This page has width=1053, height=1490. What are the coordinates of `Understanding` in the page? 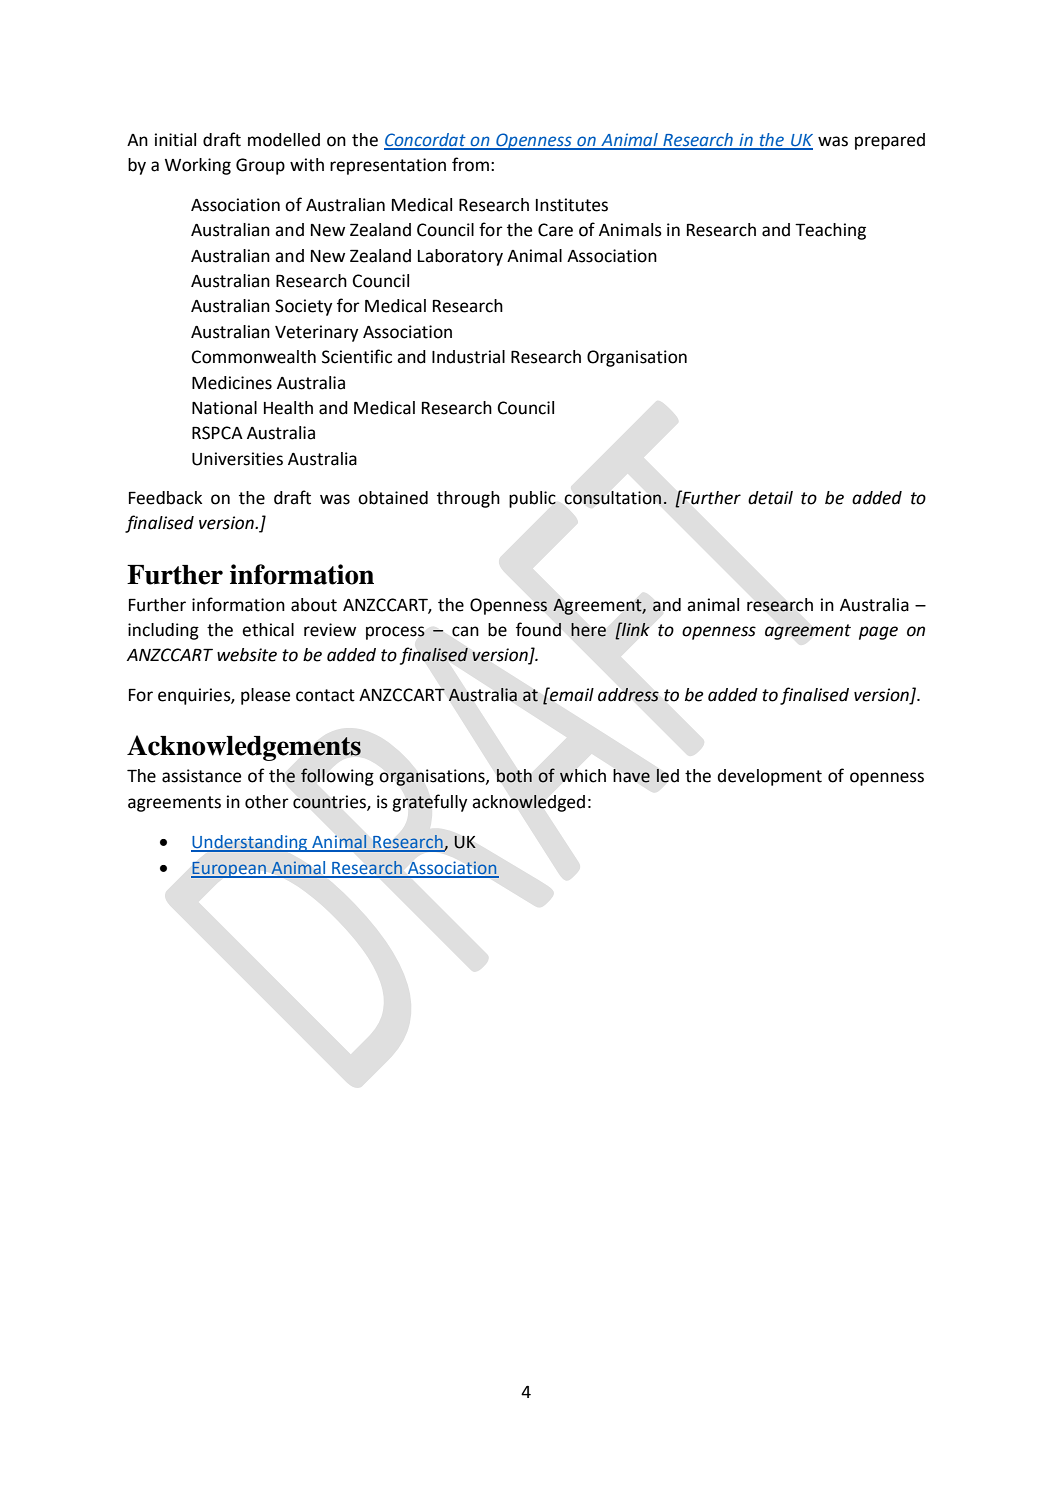 It's located at (250, 843).
